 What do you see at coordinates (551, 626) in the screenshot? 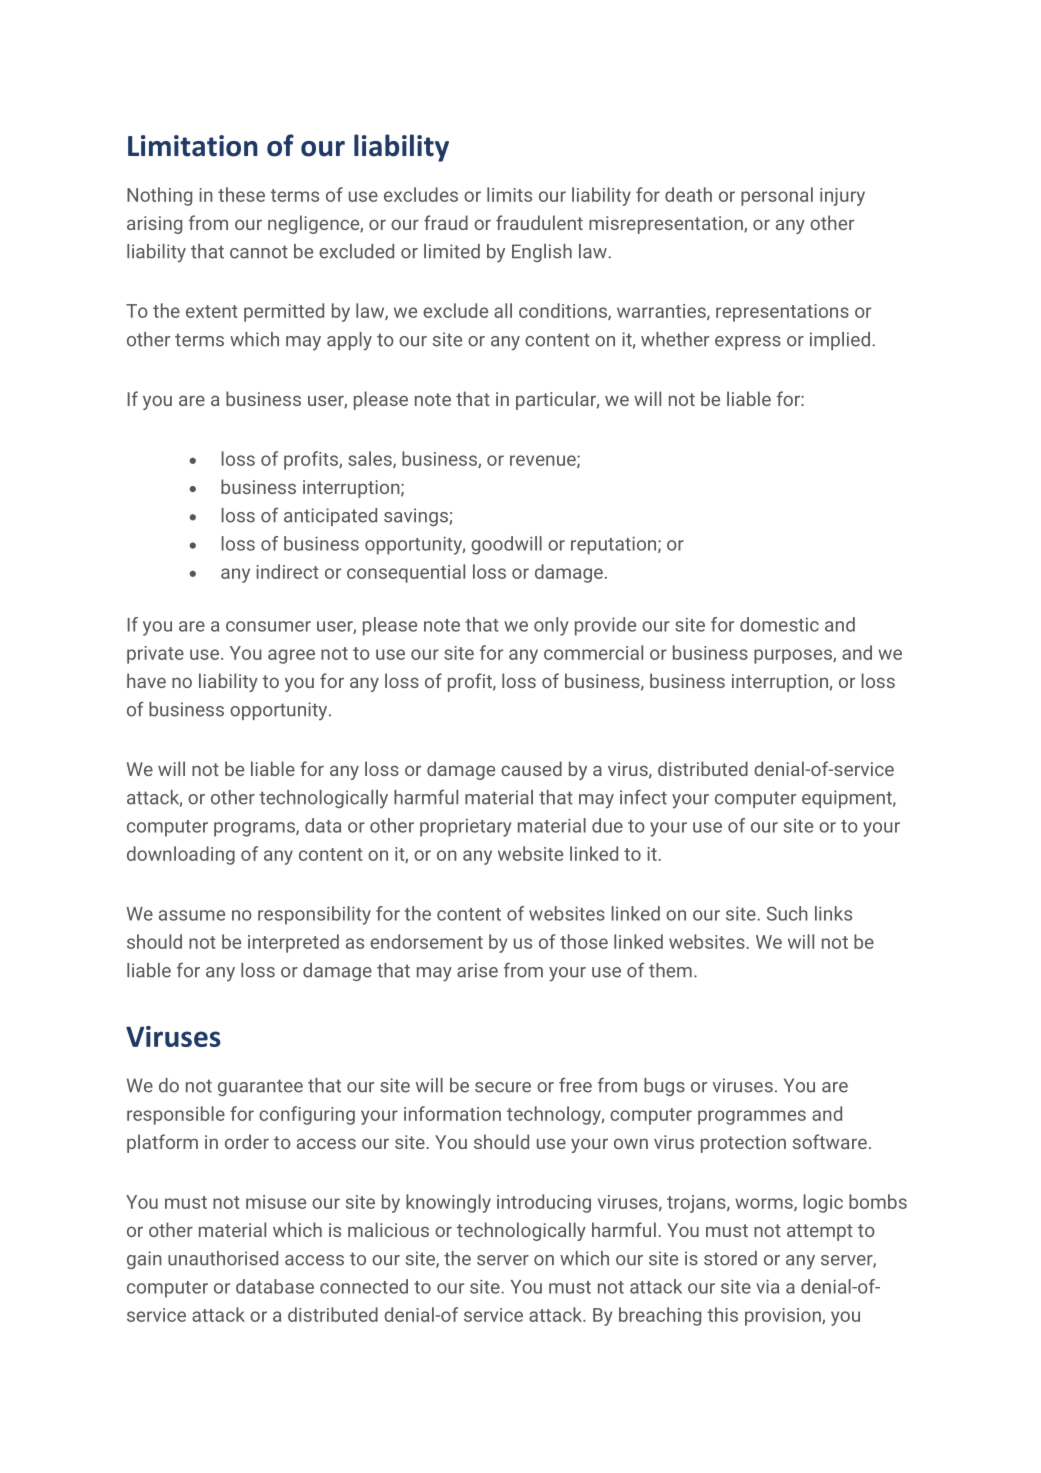
I see `only` at bounding box center [551, 626].
